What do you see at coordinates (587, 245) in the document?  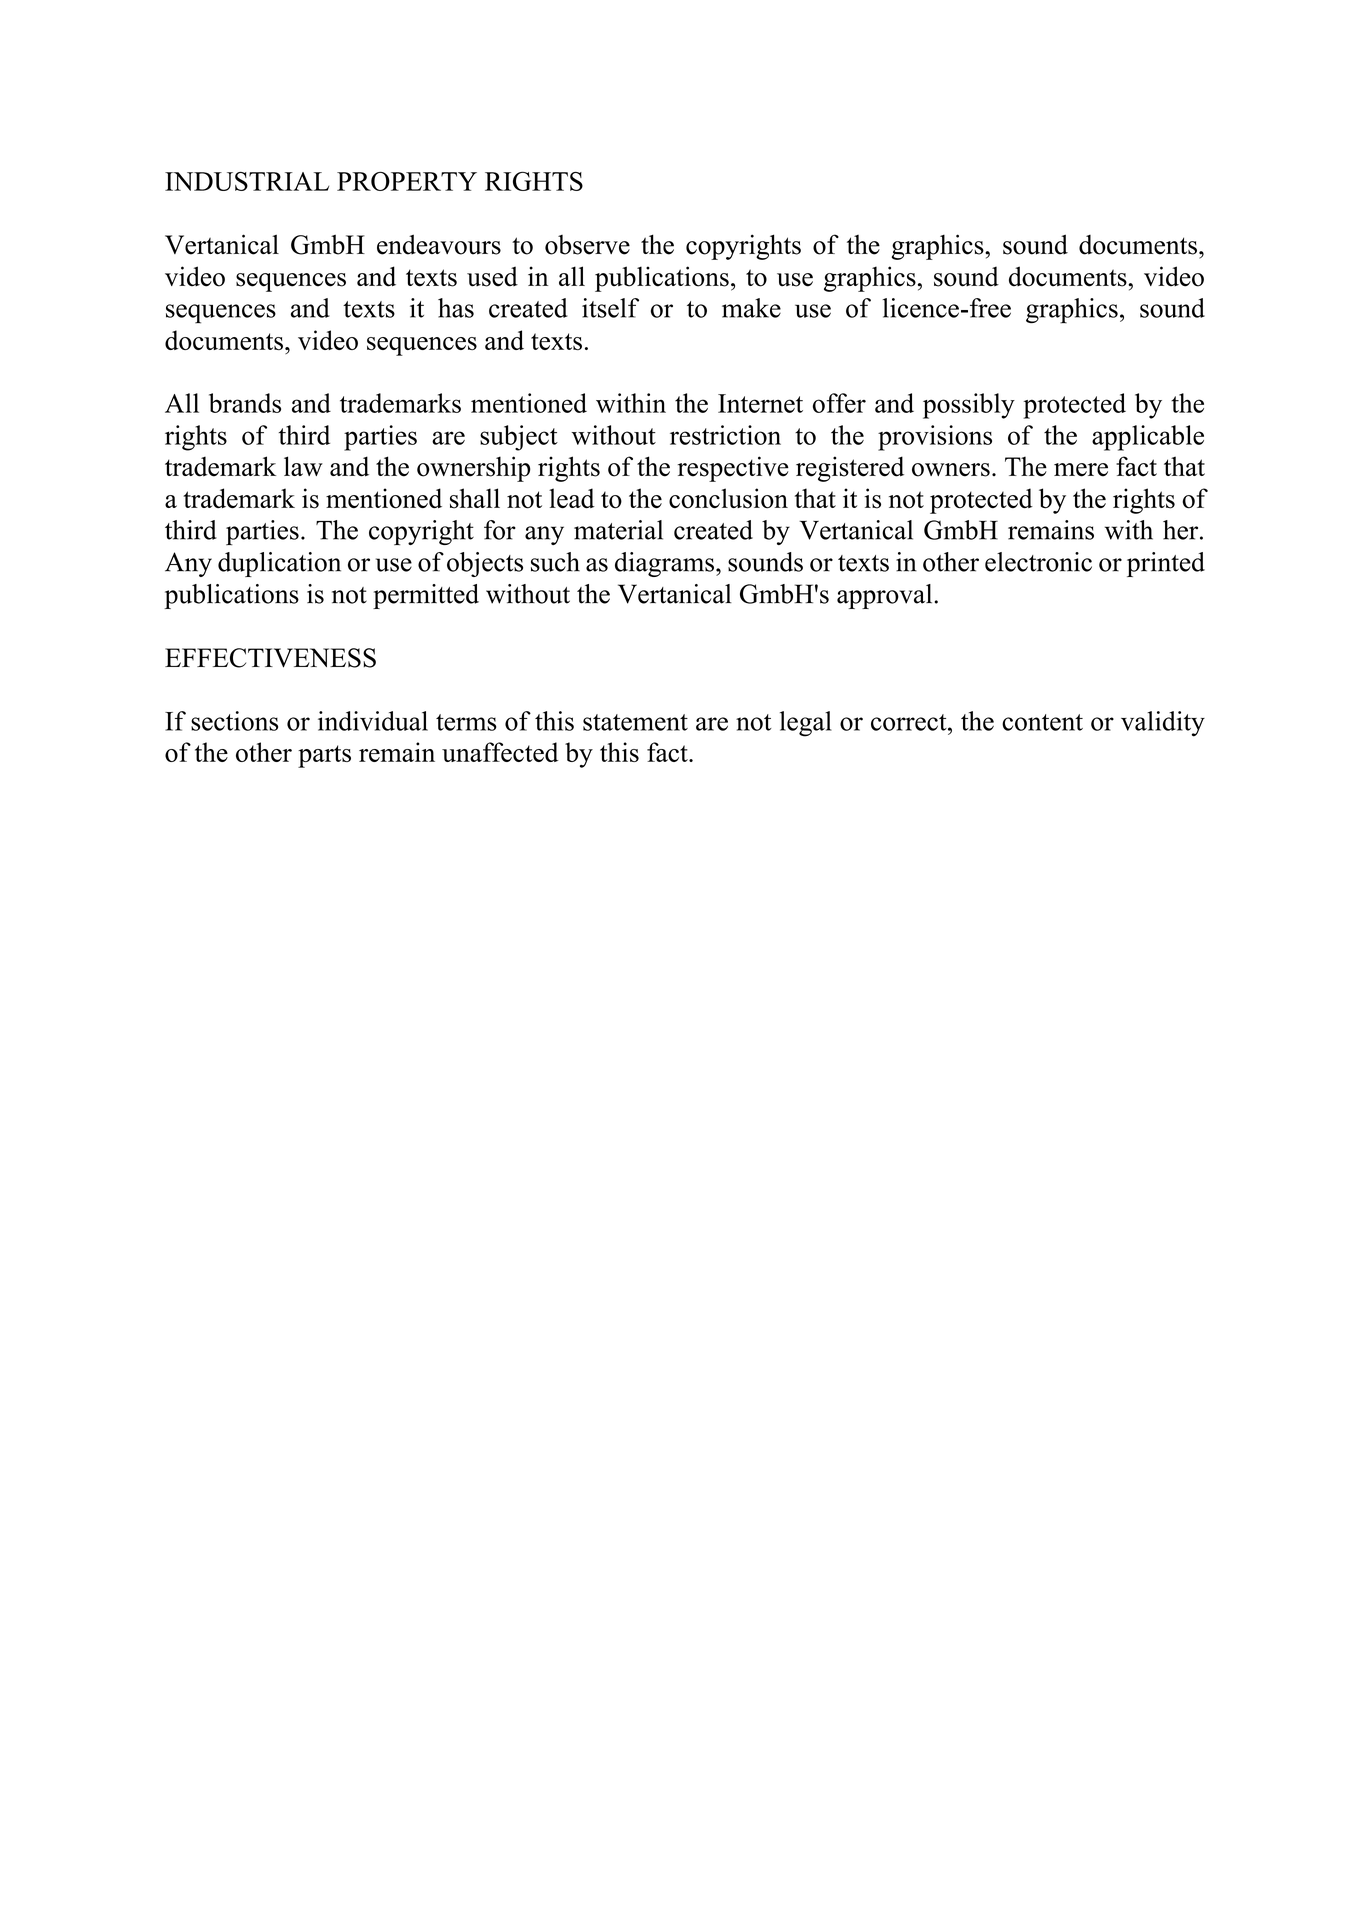 I see `observe` at bounding box center [587, 245].
